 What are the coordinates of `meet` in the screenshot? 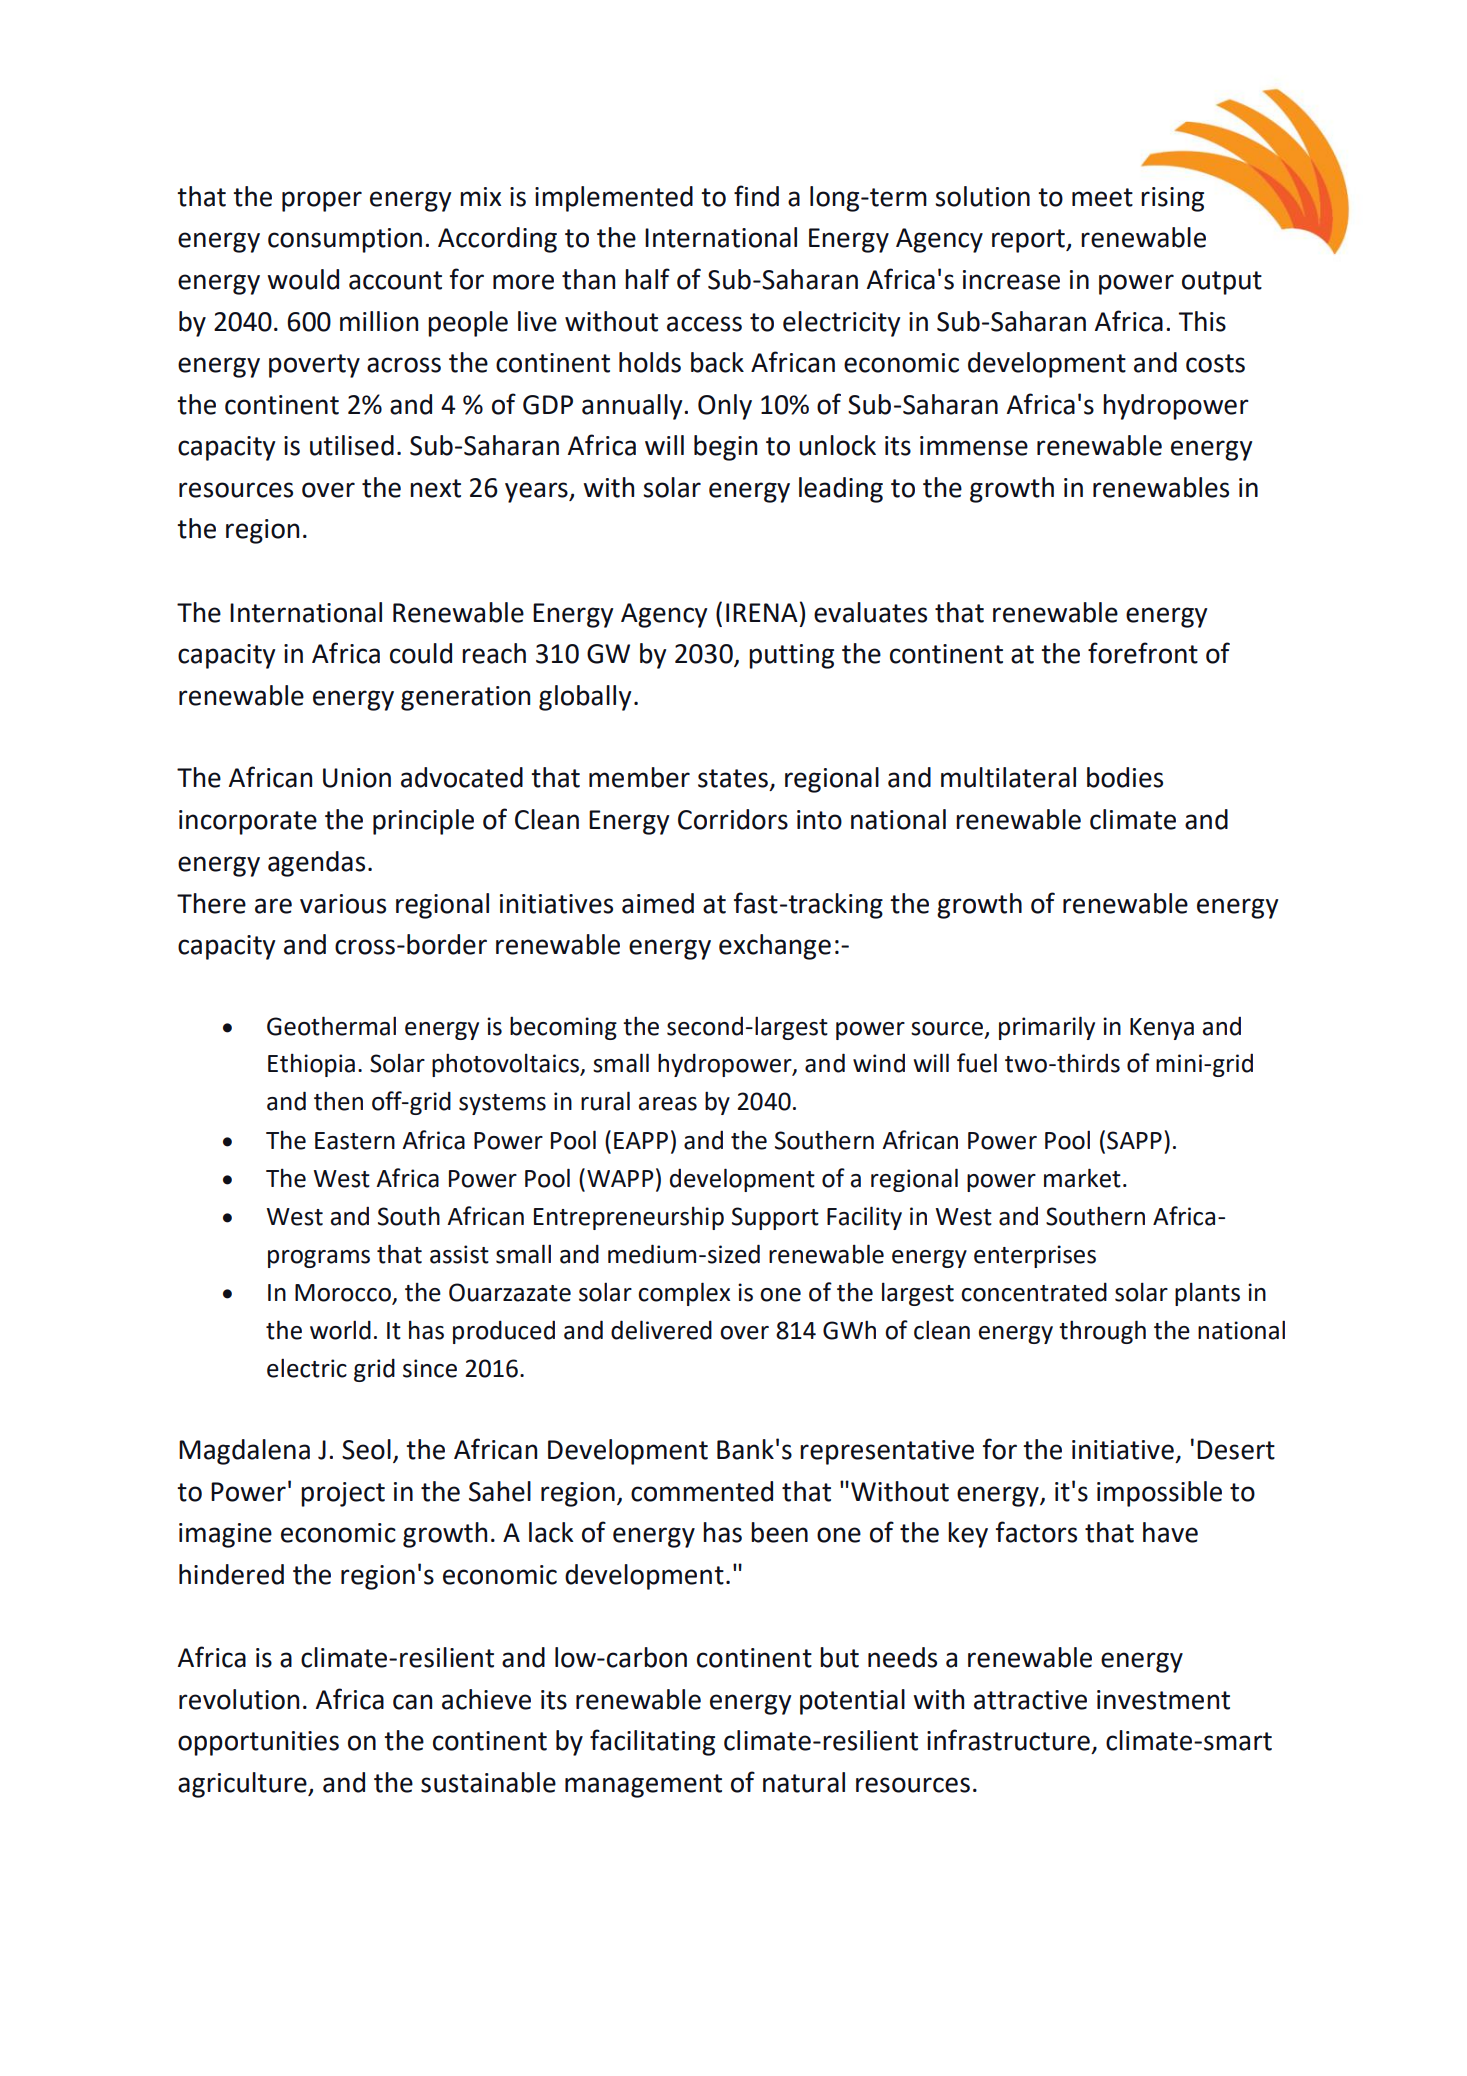 It's located at (1102, 197).
